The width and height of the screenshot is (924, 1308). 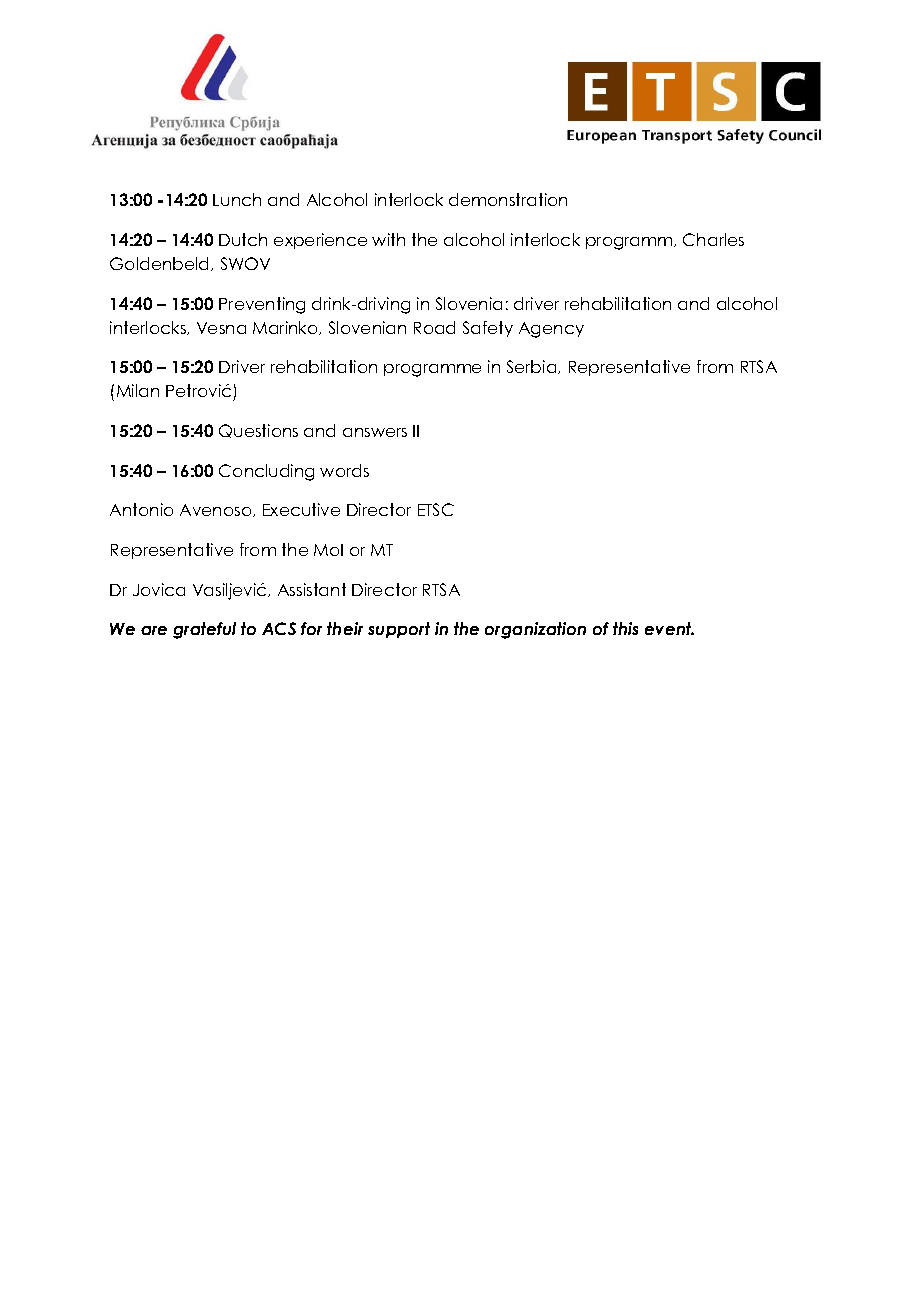 What do you see at coordinates (713, 239) in the screenshot?
I see `Charles` at bounding box center [713, 239].
